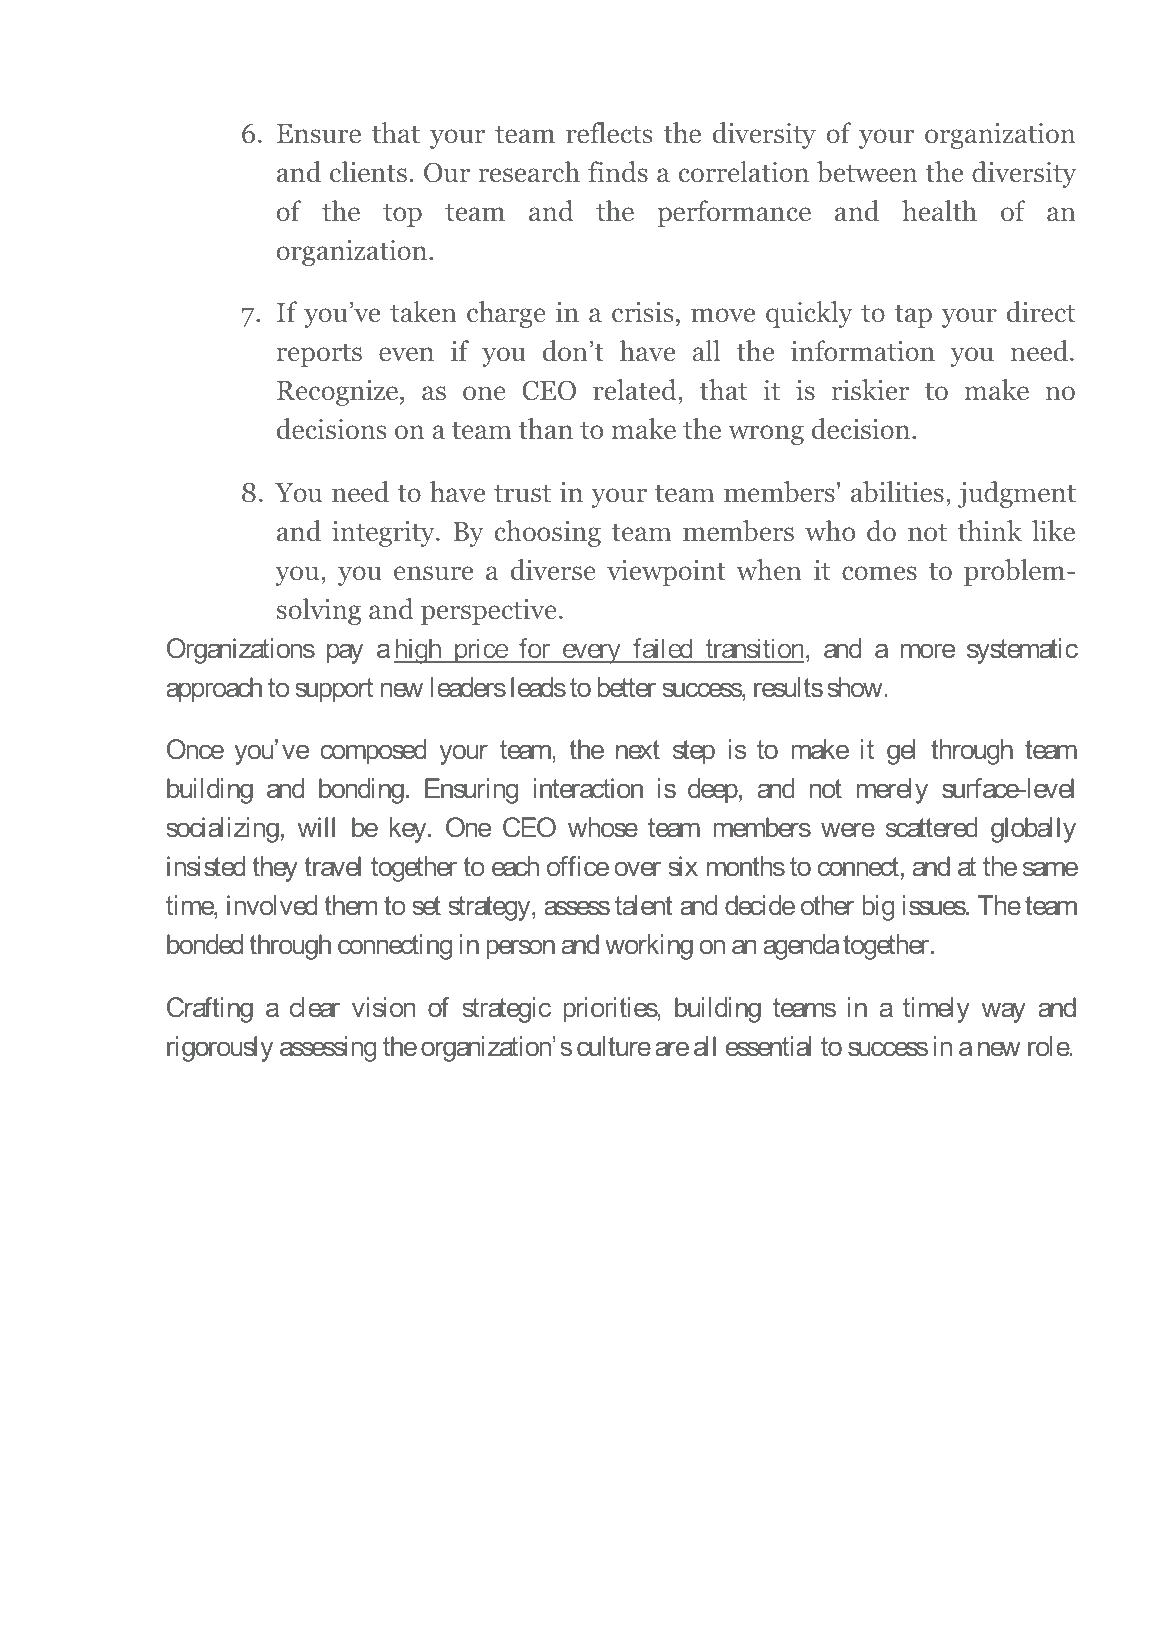  Describe the element at coordinates (901, 752) in the page. I see `gel` at that location.
